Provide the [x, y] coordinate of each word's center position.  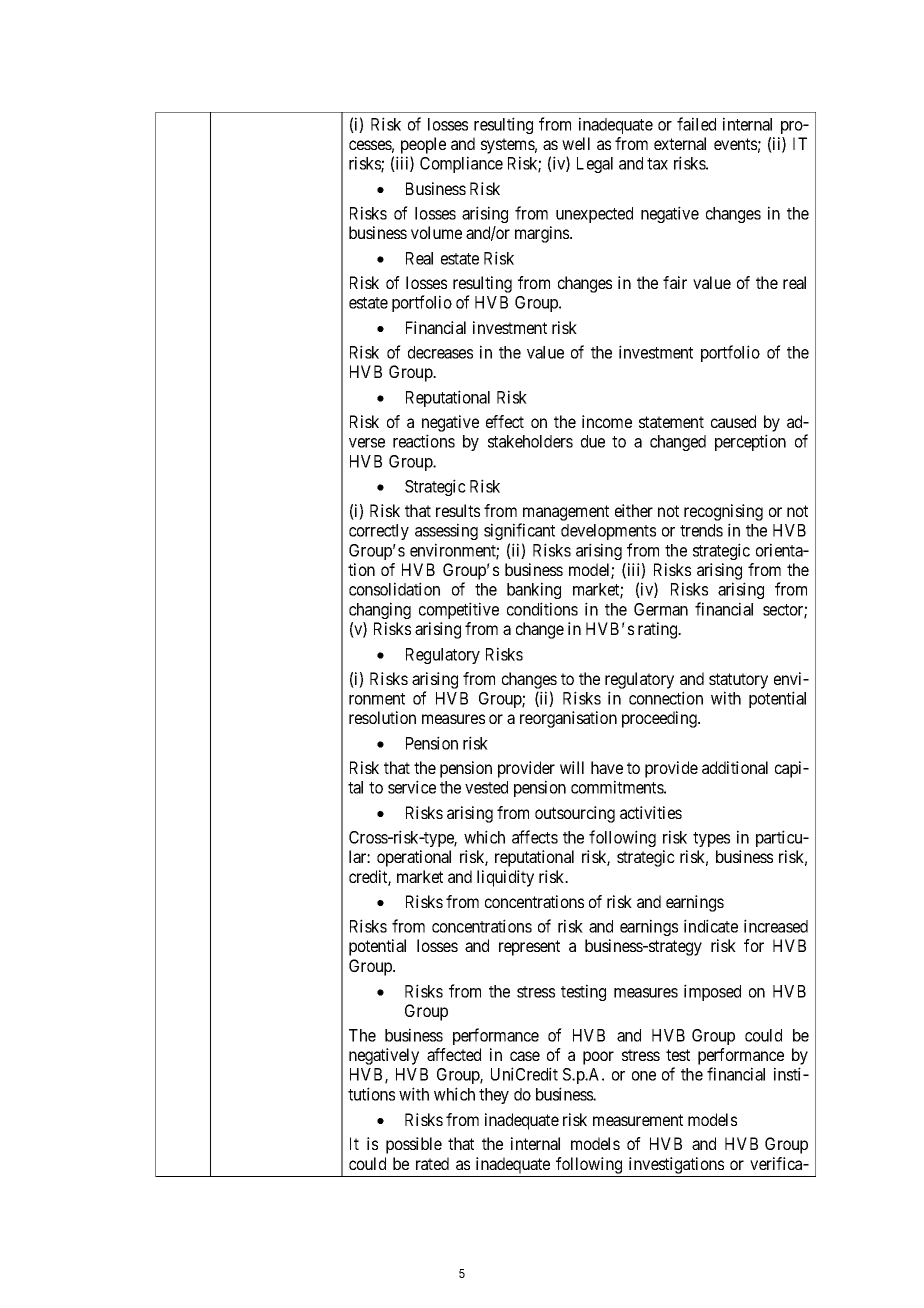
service [412, 787]
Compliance [461, 164]
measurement [638, 1120]
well [576, 143]
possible [414, 1145]
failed [696, 124]
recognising [723, 512]
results [458, 510]
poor [598, 1058]
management [566, 513]
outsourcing [575, 814]
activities [651, 812]
